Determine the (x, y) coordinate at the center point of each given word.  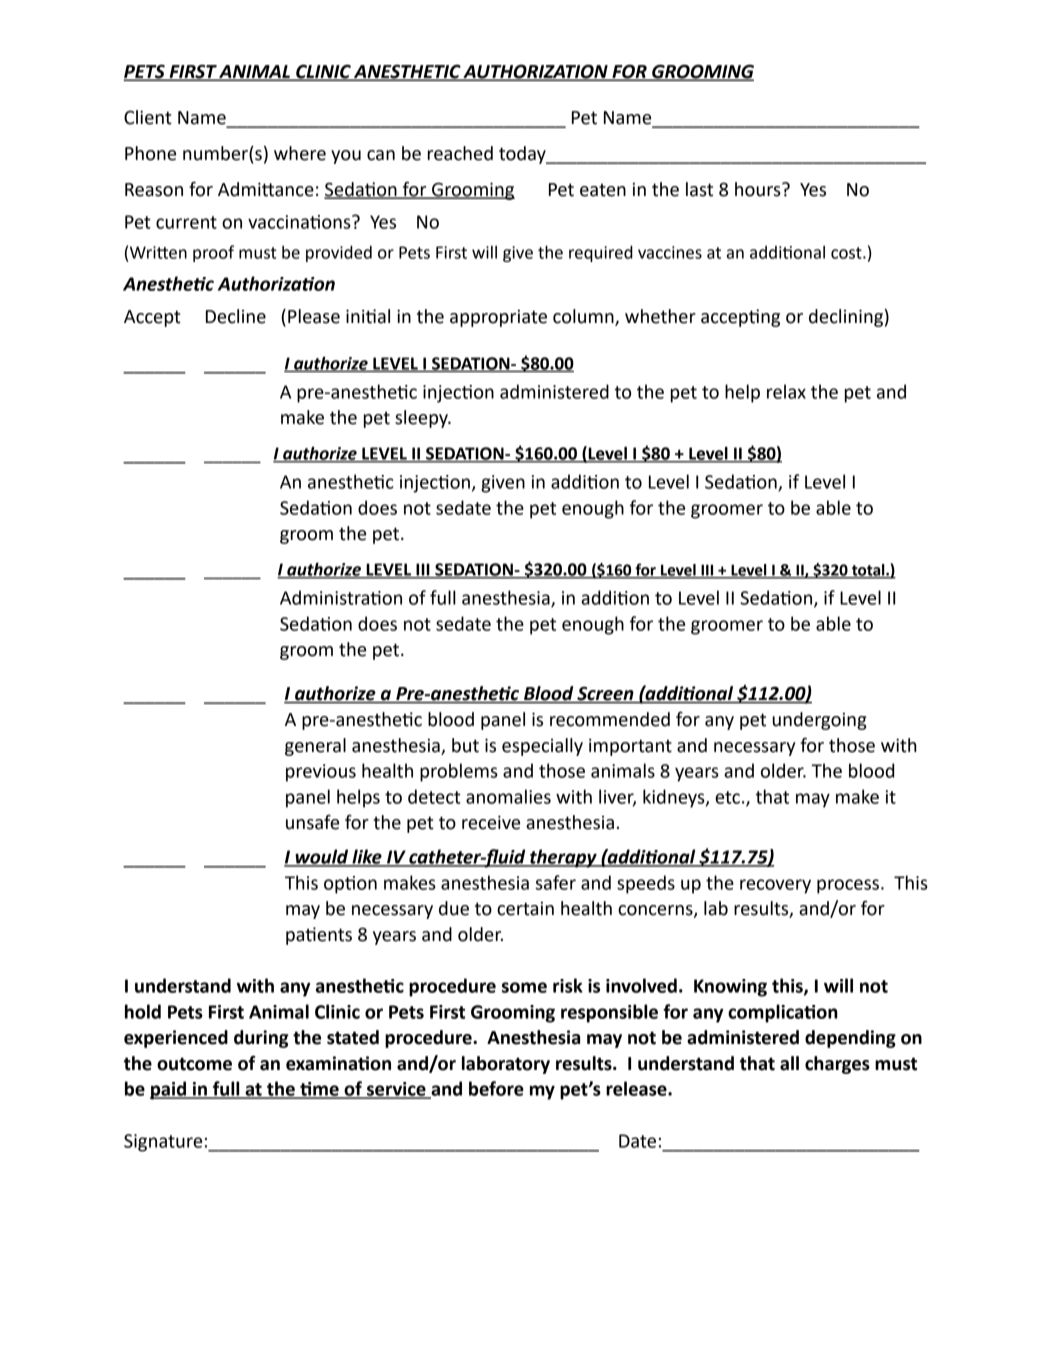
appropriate (498, 318)
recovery (775, 886)
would (322, 857)
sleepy (422, 419)
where (300, 153)
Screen (605, 694)
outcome (194, 1064)
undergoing (819, 721)
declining (846, 318)
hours (759, 189)
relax (786, 391)
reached (460, 153)
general (315, 747)
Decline (236, 316)
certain (525, 909)
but (465, 745)
